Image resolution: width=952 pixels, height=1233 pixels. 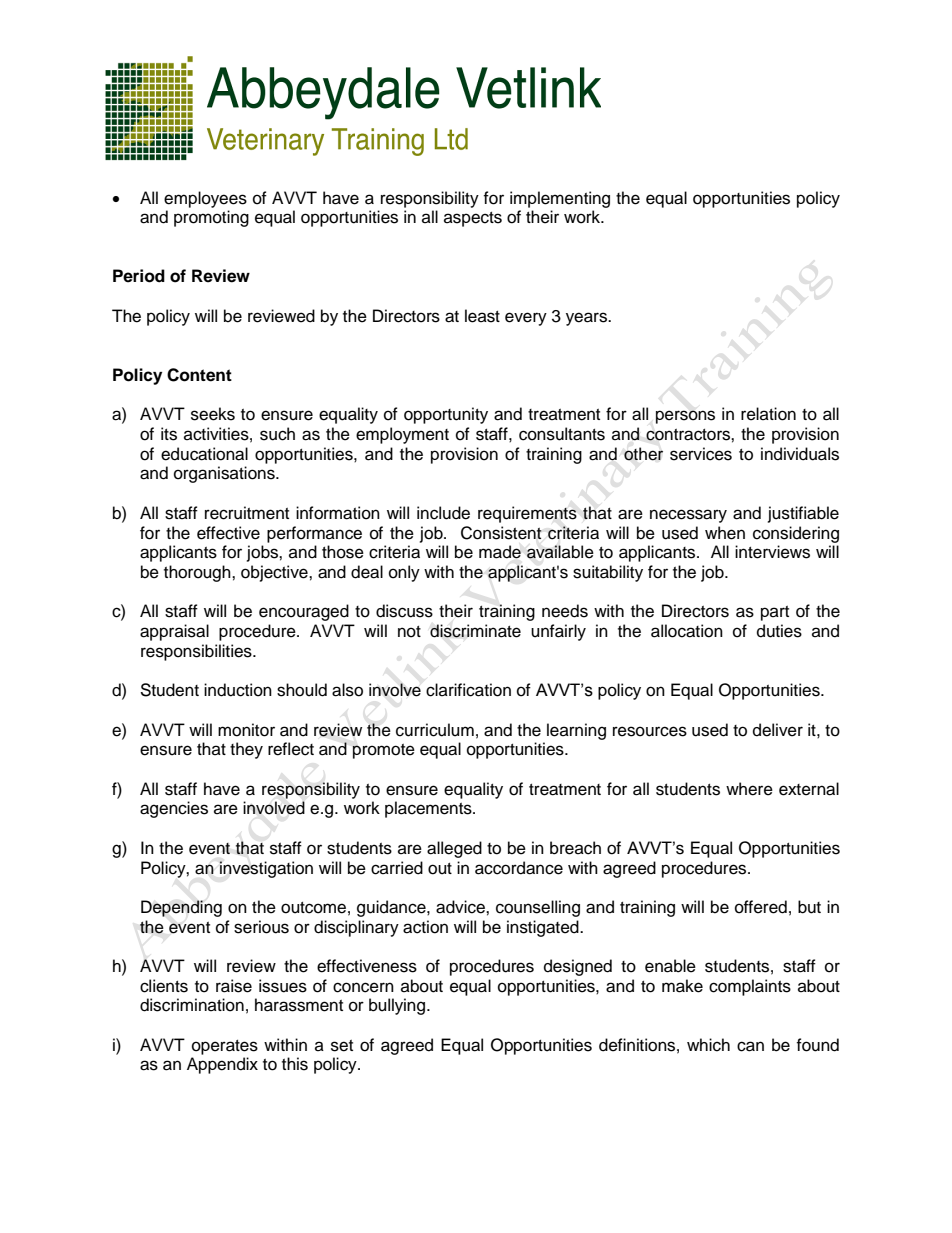 What do you see at coordinates (225, 1047) in the page?
I see `operates` at bounding box center [225, 1047].
